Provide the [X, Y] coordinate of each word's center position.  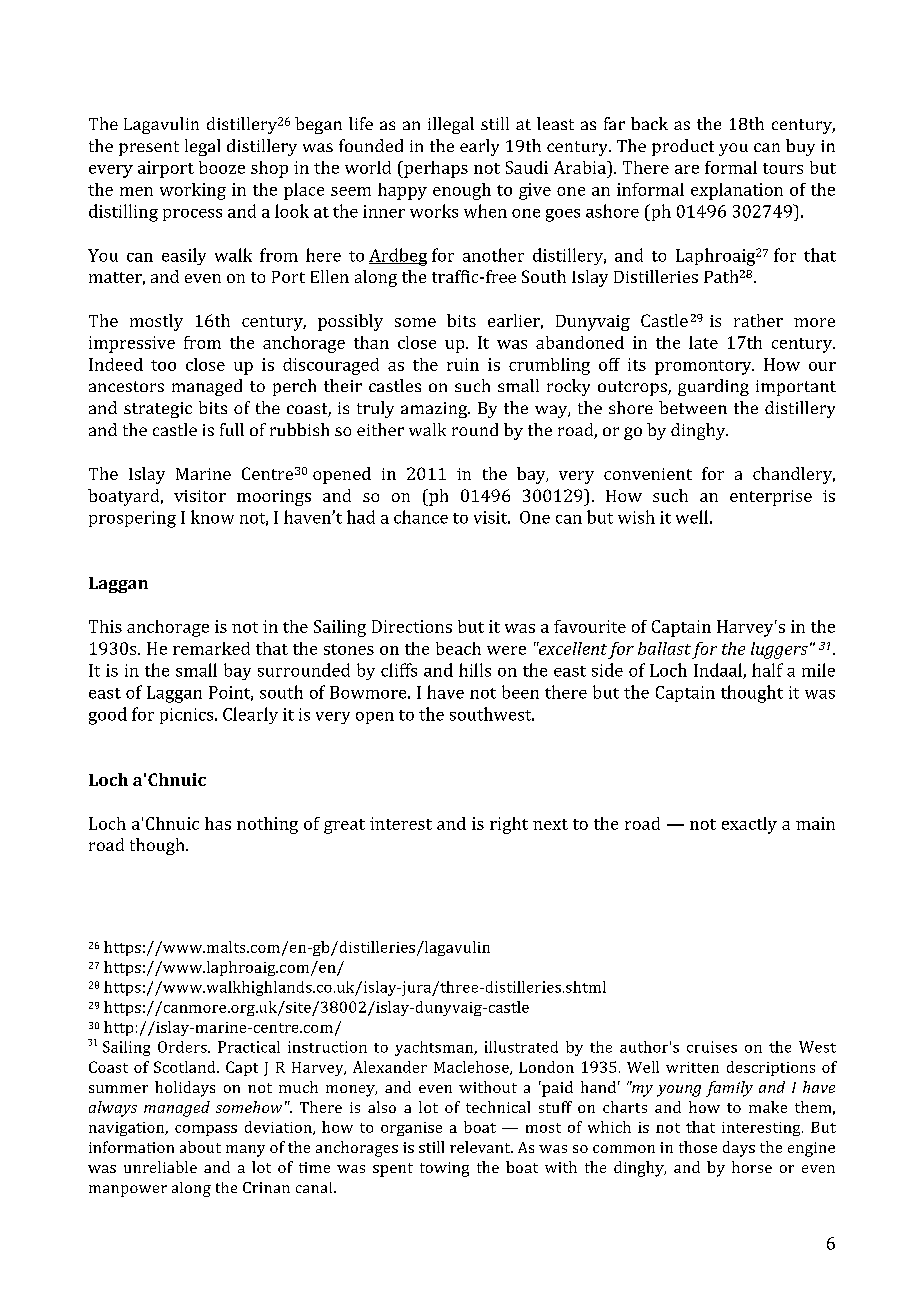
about [200, 1147]
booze [222, 167]
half [767, 670]
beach [458, 648]
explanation [737, 191]
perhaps [435, 169]
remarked [211, 648]
